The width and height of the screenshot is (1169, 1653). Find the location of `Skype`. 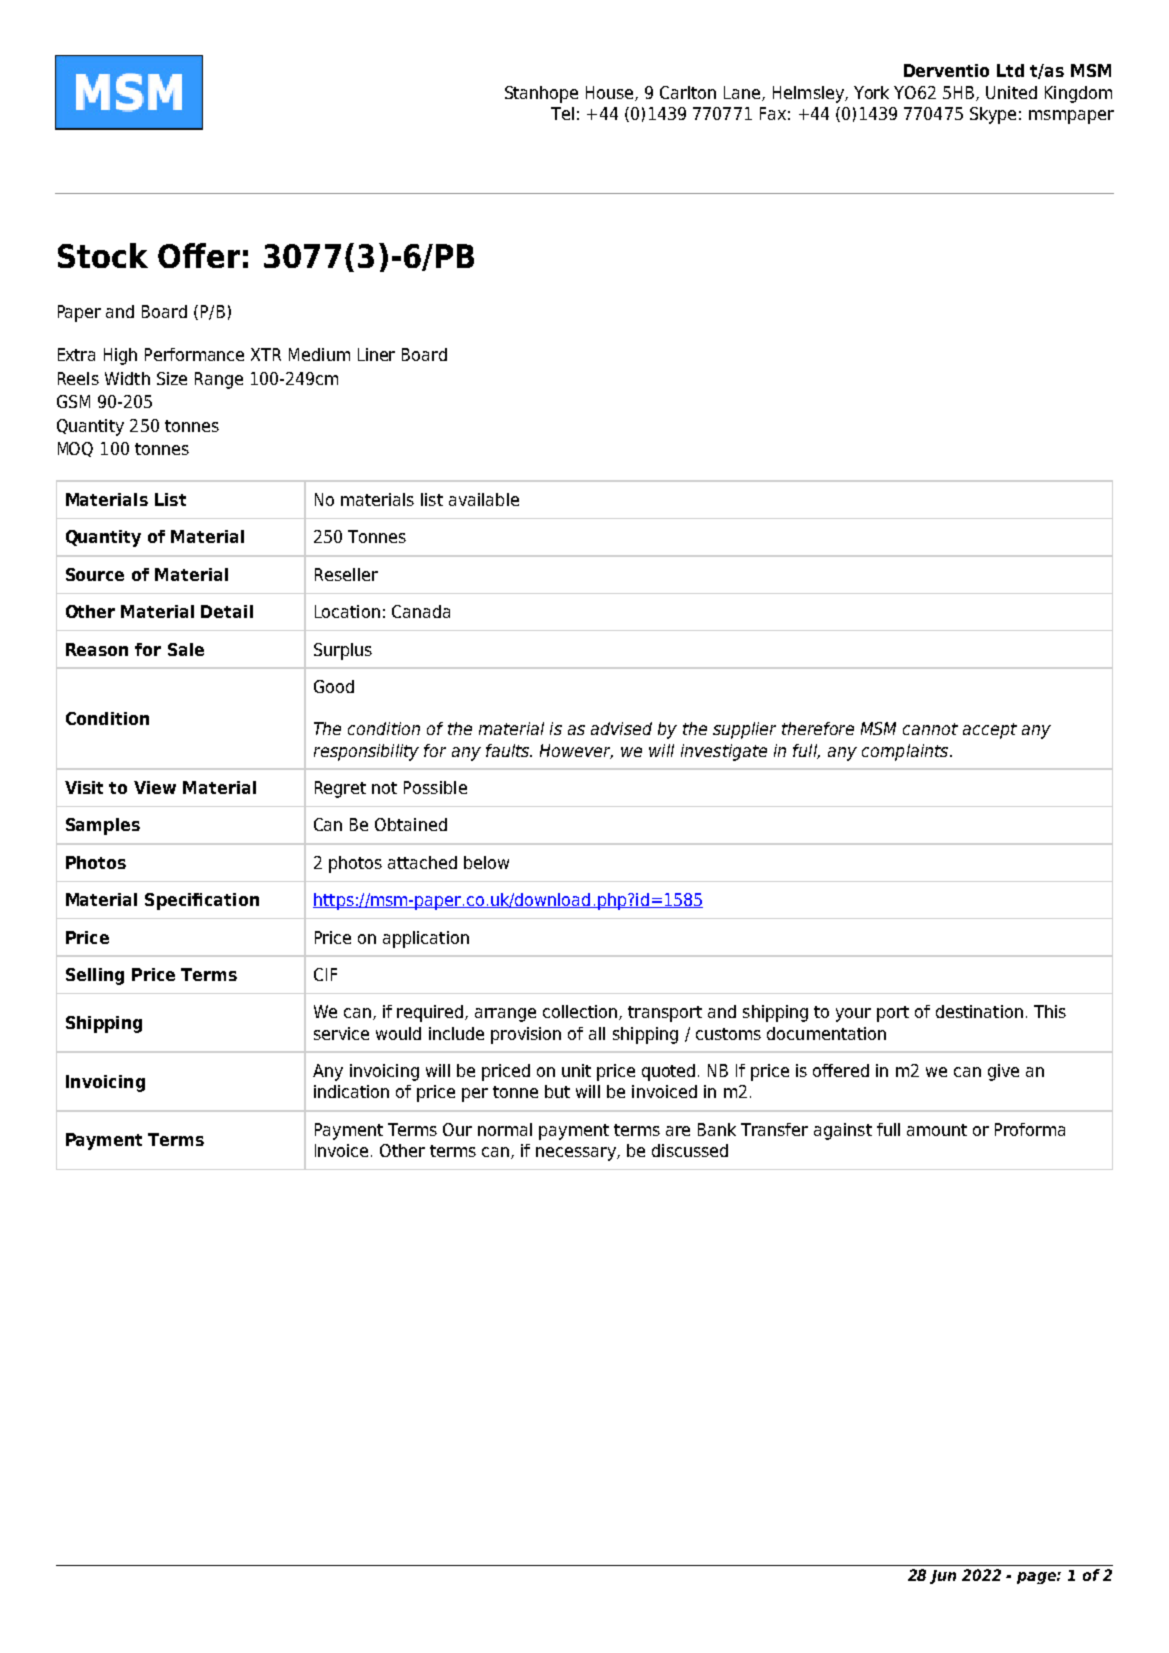

Skype is located at coordinates (993, 115).
